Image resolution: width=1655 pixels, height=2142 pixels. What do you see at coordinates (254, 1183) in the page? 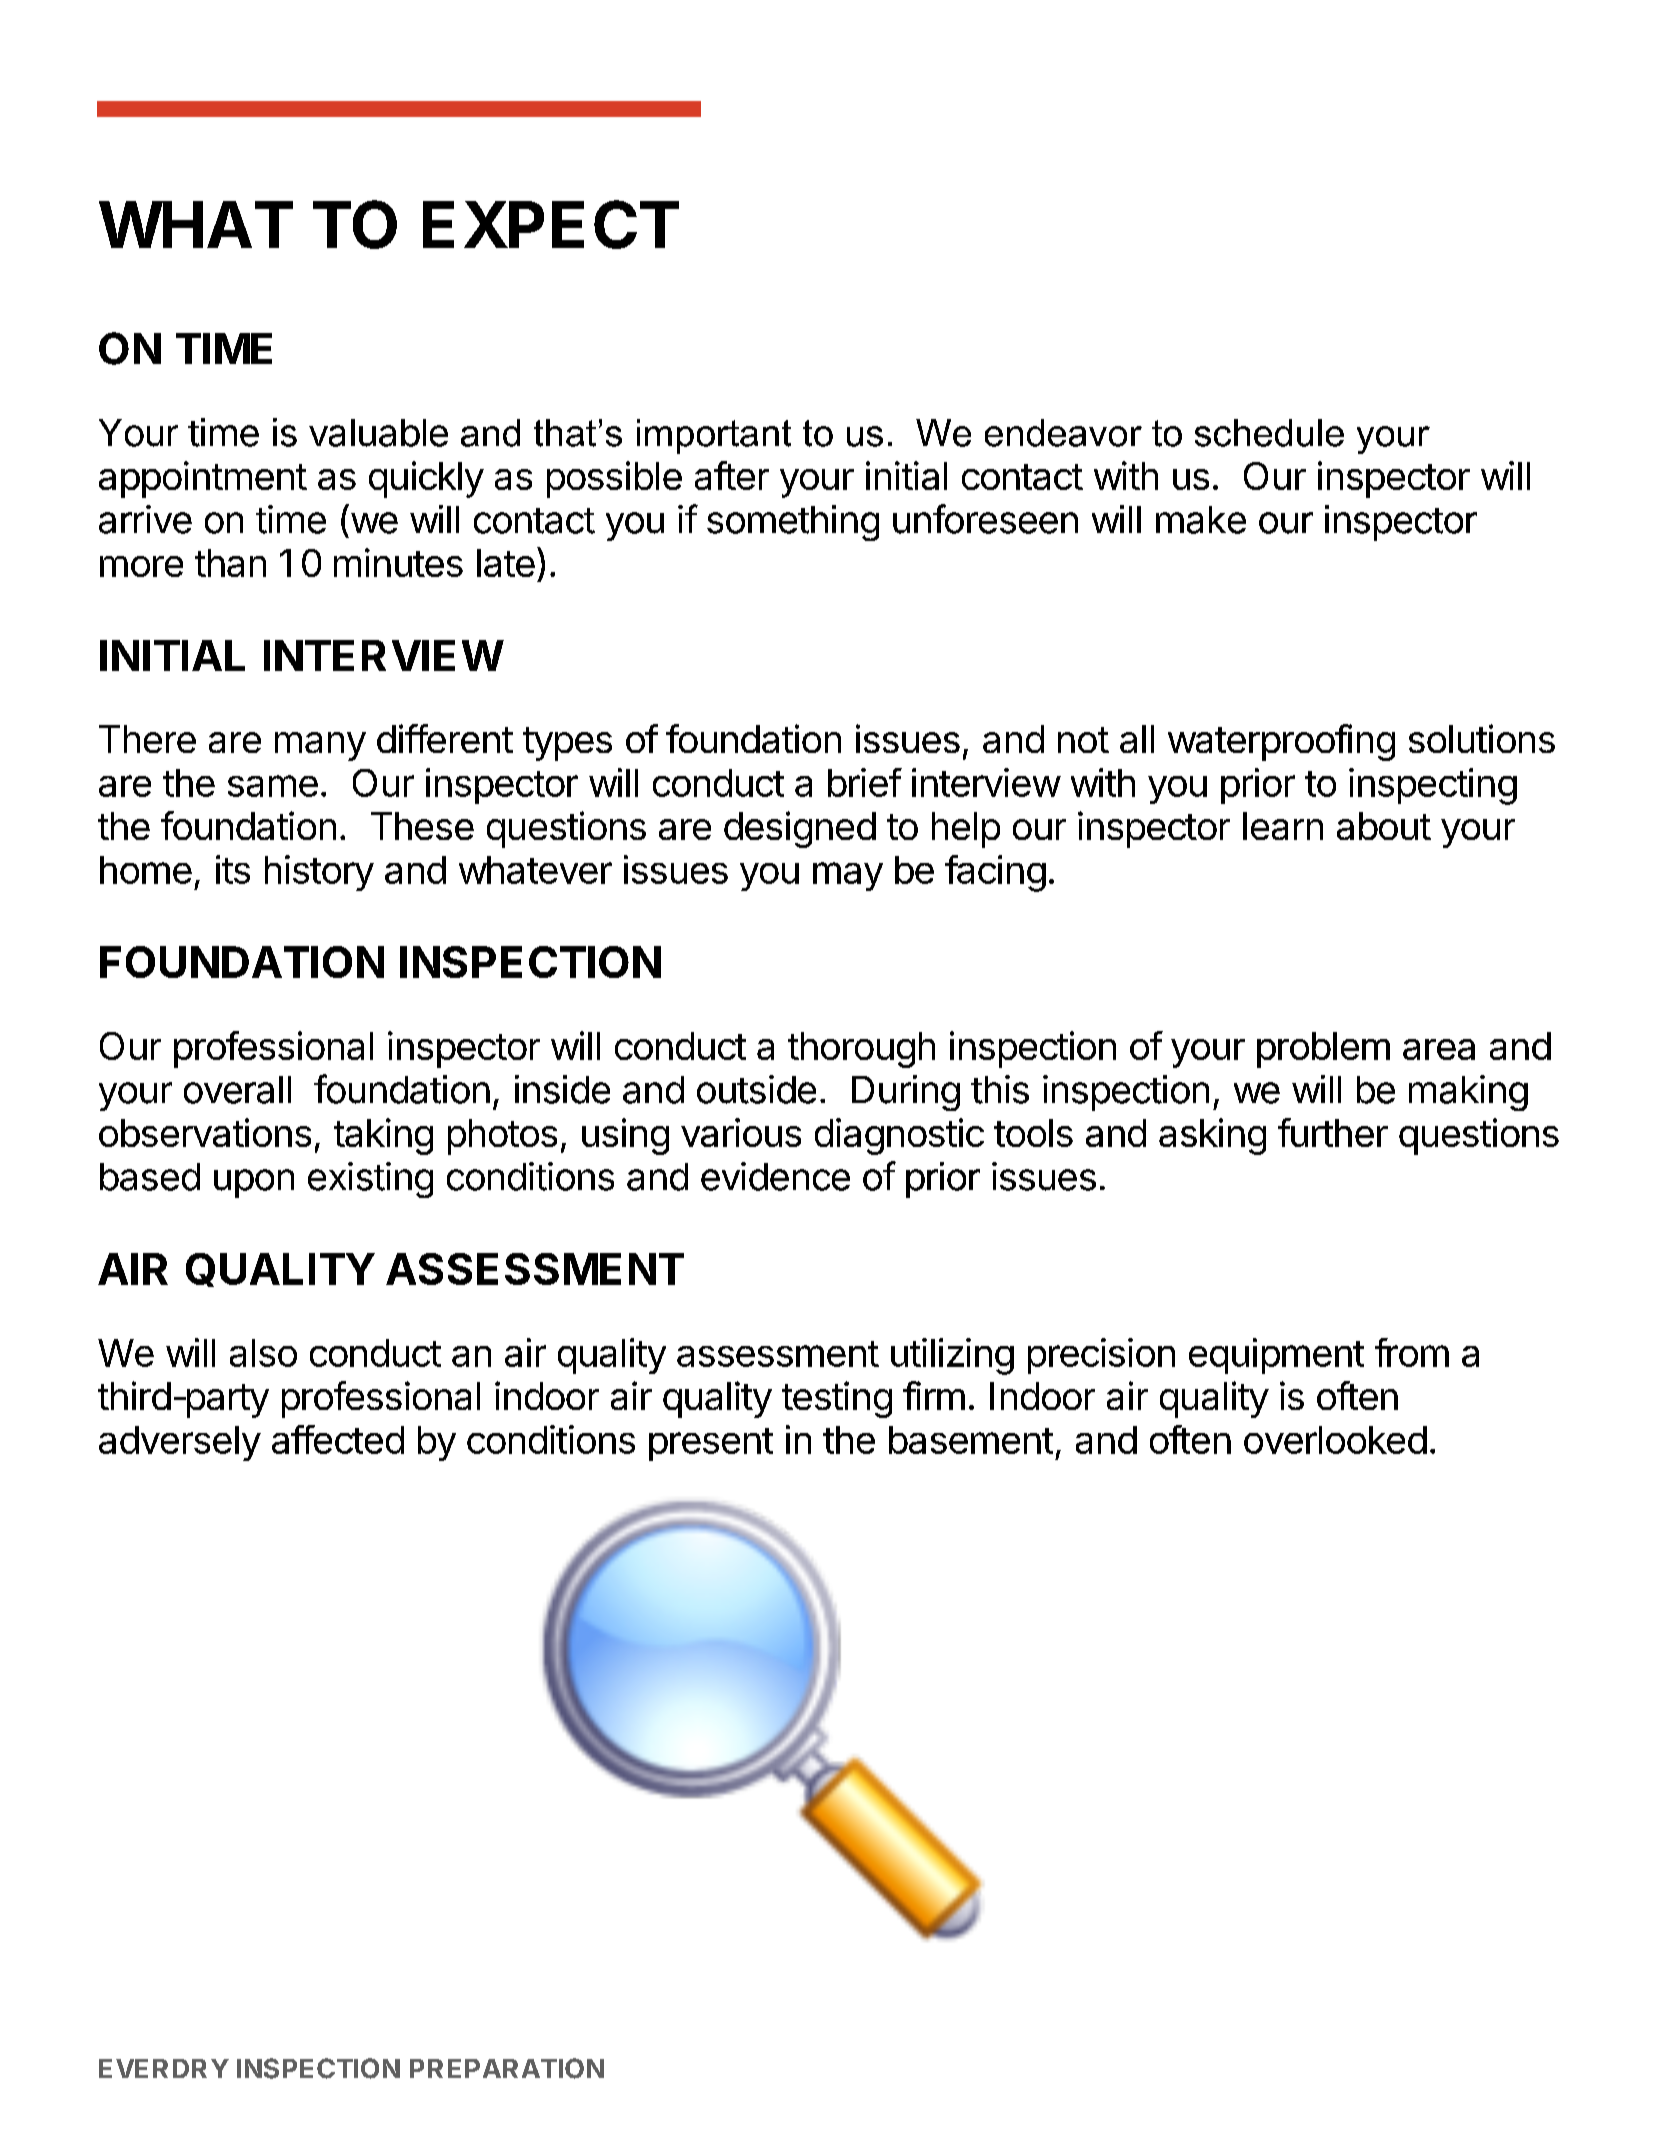
I see `upon` at bounding box center [254, 1183].
